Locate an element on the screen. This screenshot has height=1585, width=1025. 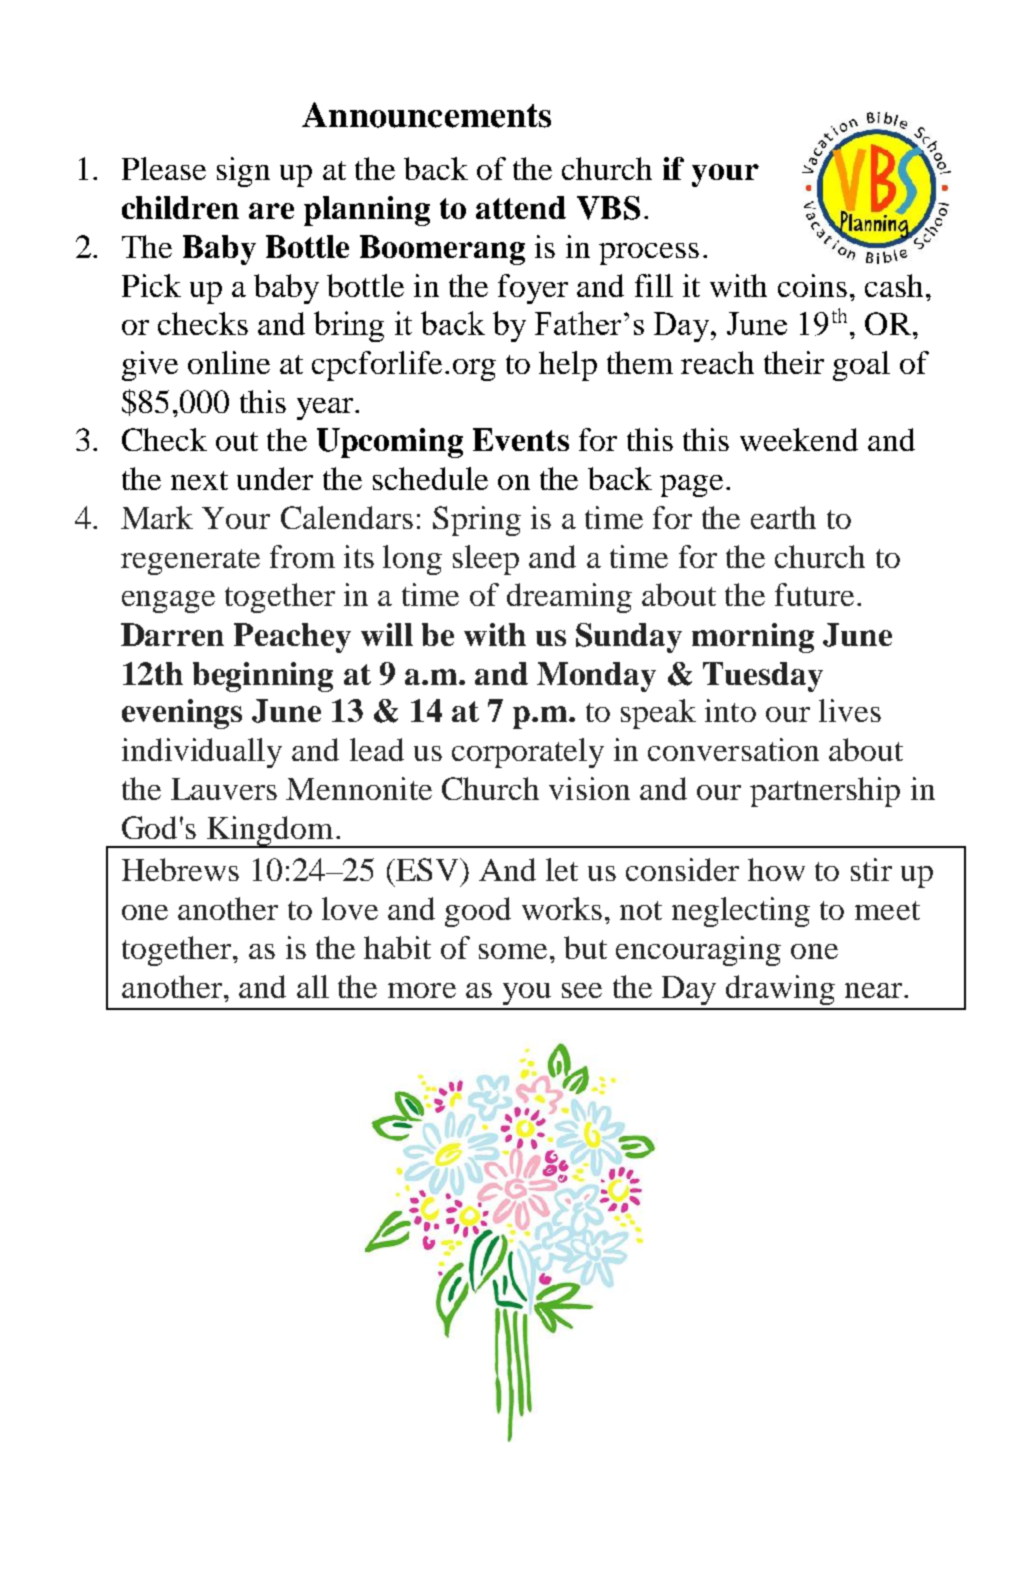
corporately is located at coordinates (528, 753).
